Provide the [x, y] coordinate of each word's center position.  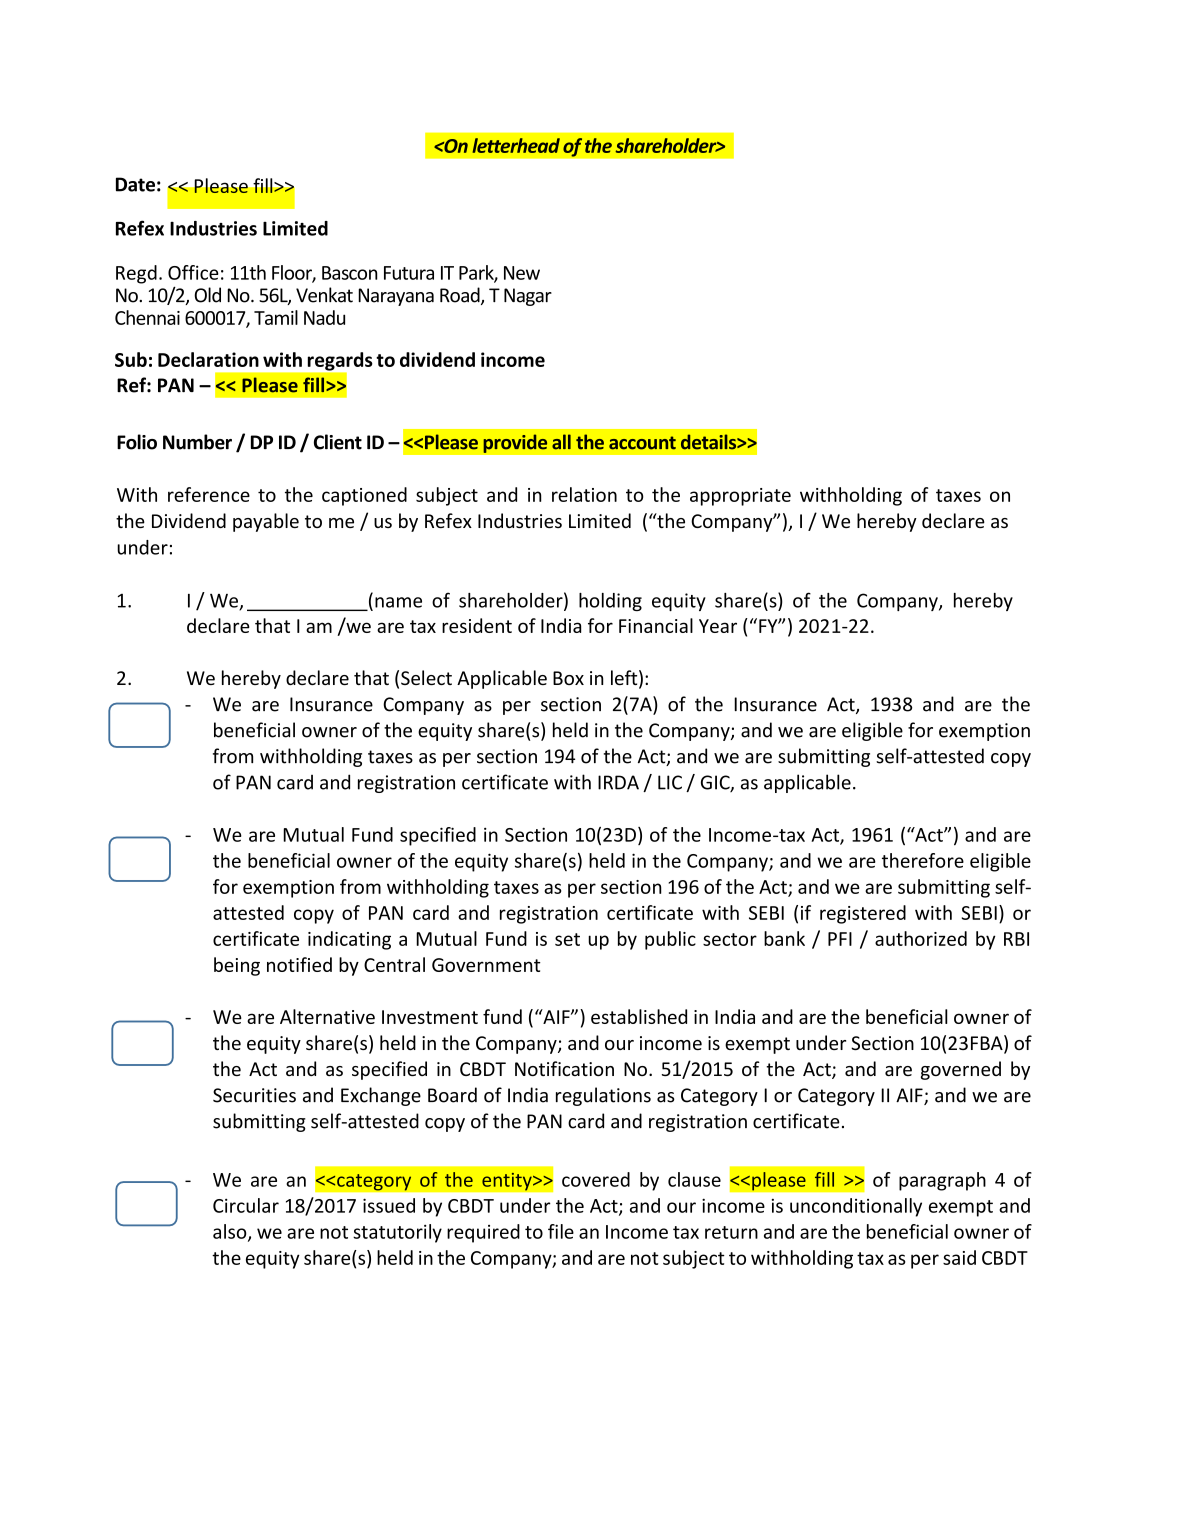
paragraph [942, 1181]
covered [596, 1179]
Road [461, 296]
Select [426, 677]
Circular [246, 1205]
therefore [923, 860]
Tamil [276, 317]
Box [568, 678]
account [642, 443]
